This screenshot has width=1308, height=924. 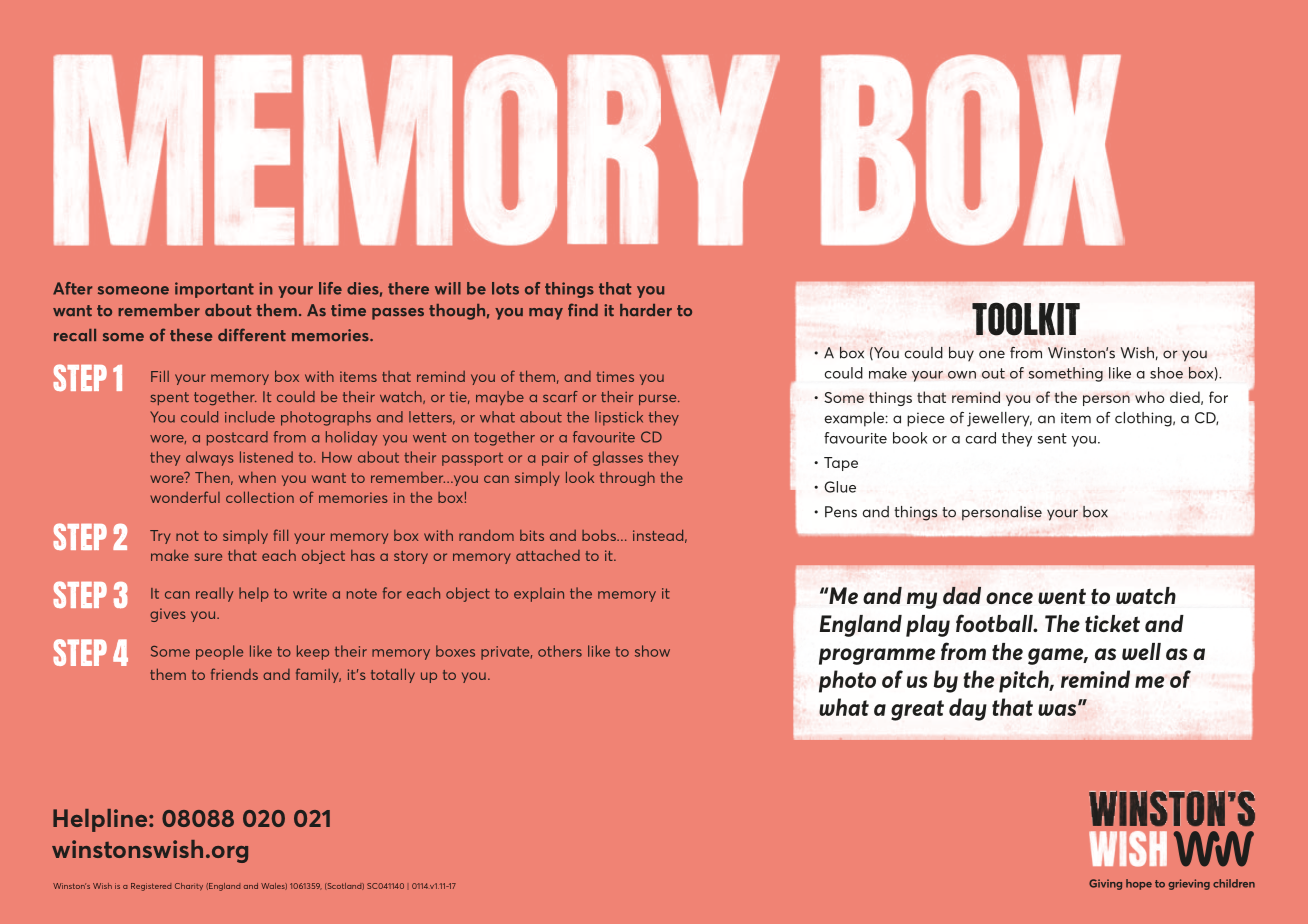 I want to click on harder, so click(x=646, y=310).
